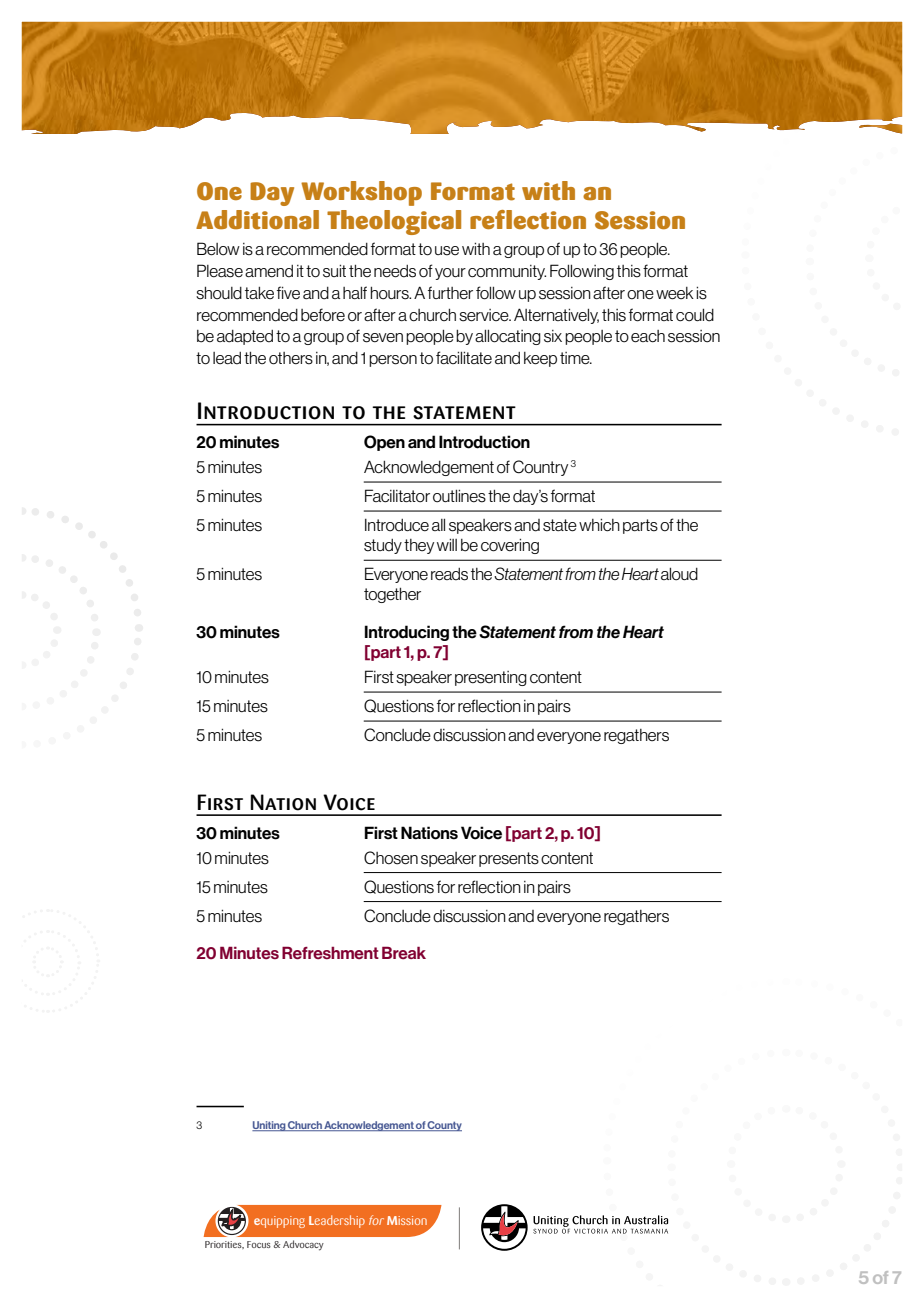 The width and height of the image is (924, 1308). What do you see at coordinates (392, 595) in the image?
I see `together` at bounding box center [392, 595].
